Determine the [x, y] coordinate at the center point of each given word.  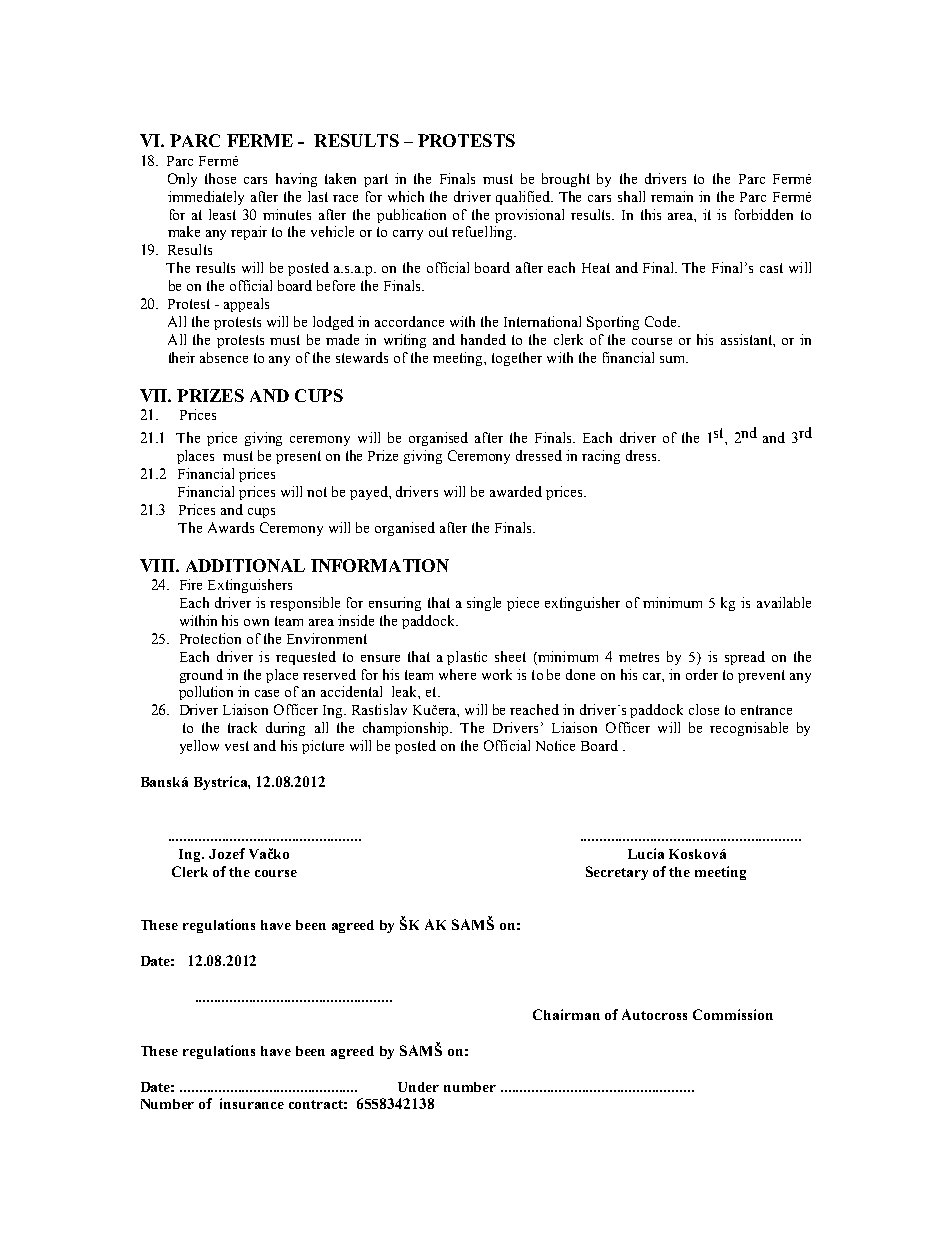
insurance [252, 1103]
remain [672, 196]
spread [745, 658]
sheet [510, 656]
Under [418, 1087]
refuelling [483, 233]
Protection [210, 638]
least [222, 214]
